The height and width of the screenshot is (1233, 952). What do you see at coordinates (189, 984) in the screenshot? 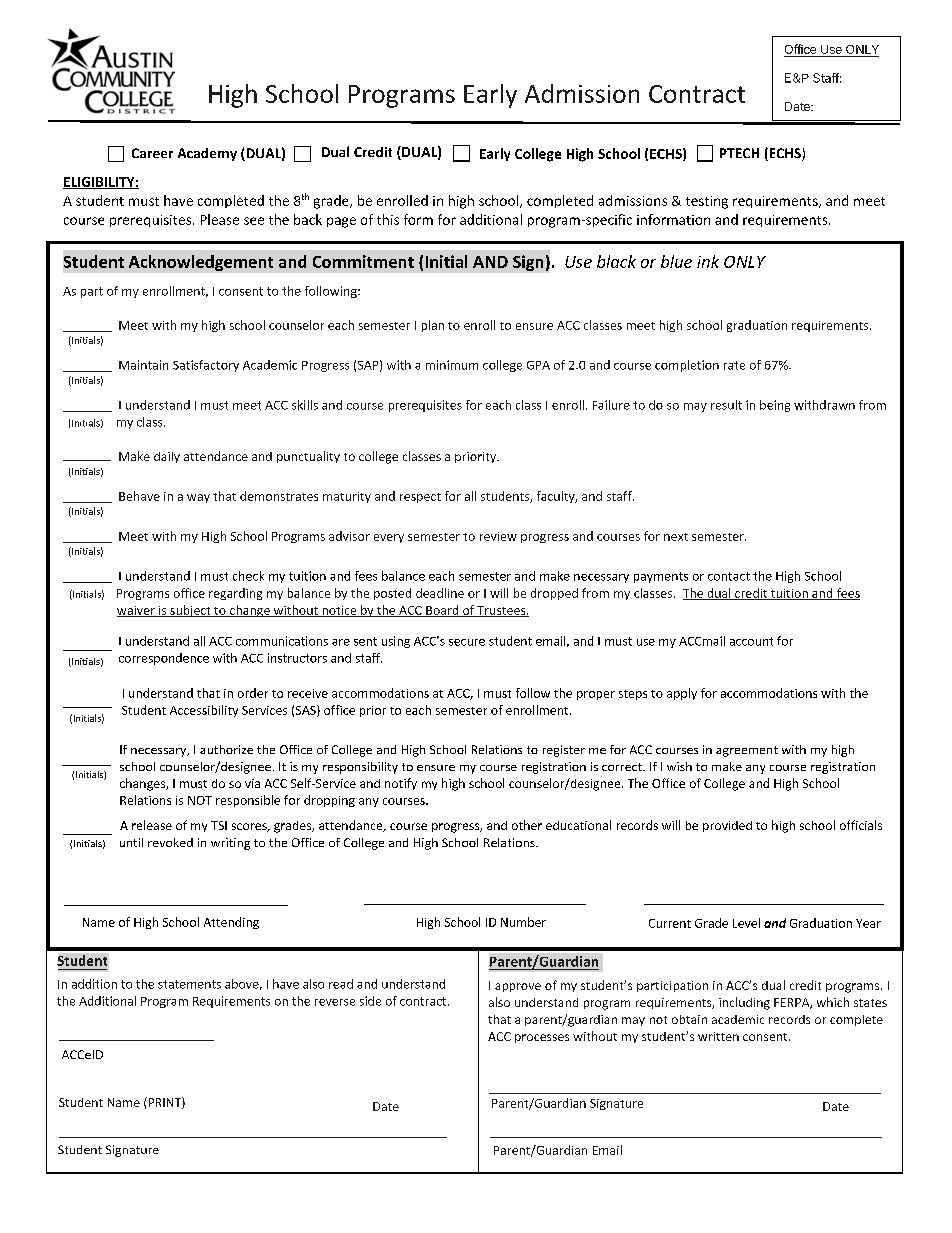
I see `statements` at bounding box center [189, 984].
